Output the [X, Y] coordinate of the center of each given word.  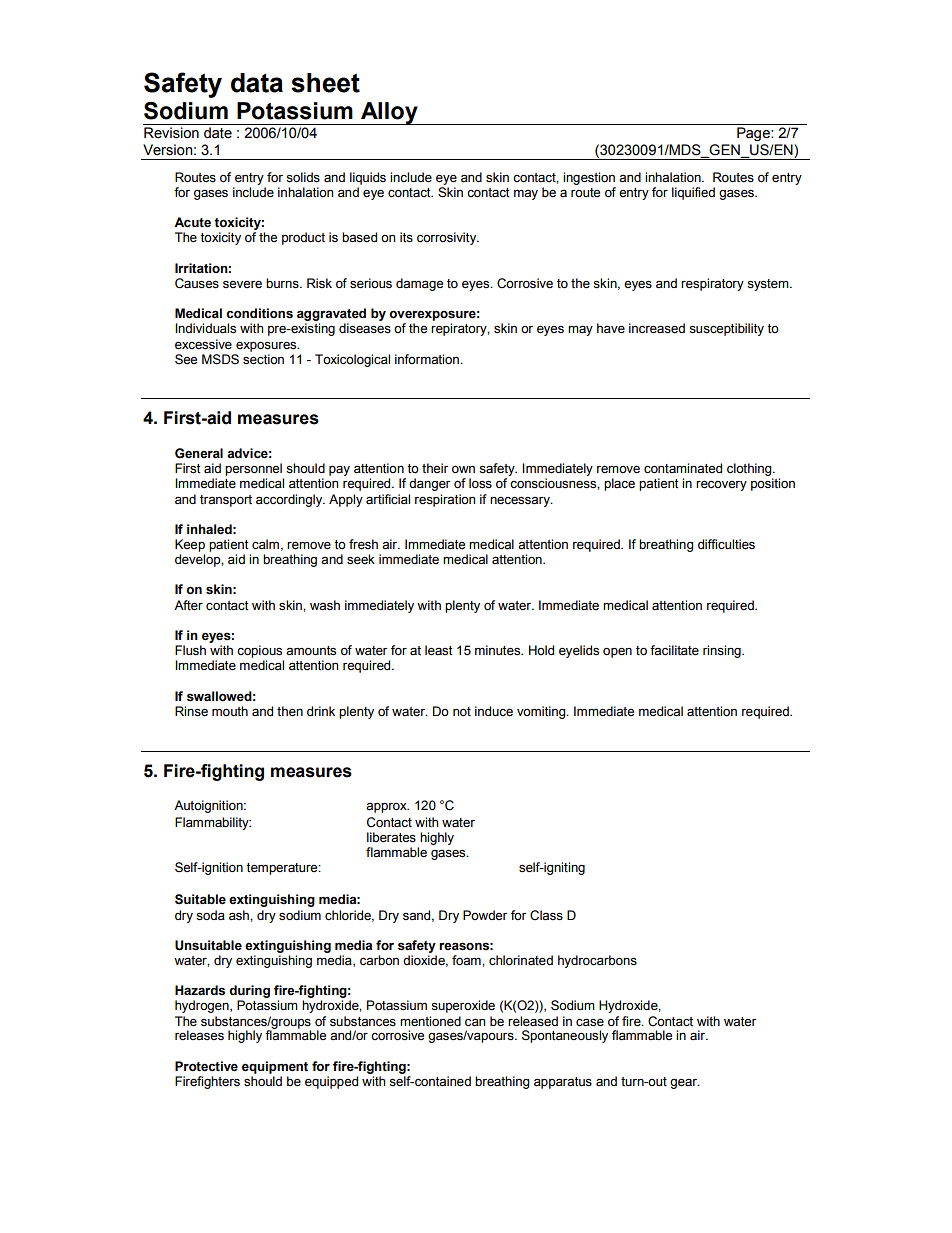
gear [685, 1083]
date [218, 133]
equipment [275, 1067]
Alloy [389, 113]
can [475, 1022]
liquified [693, 193]
